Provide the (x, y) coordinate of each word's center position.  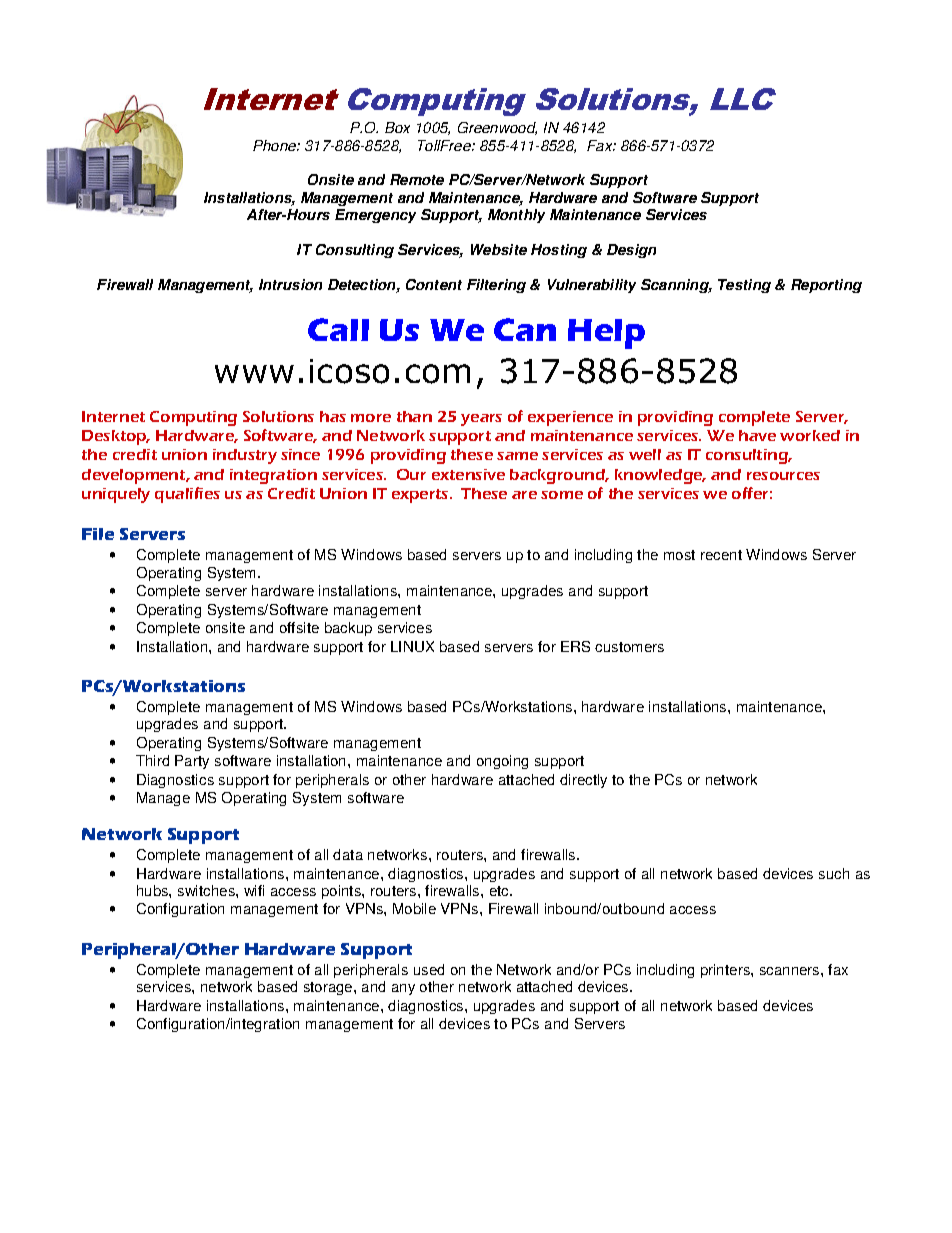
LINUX (412, 646)
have (757, 435)
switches (207, 890)
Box (397, 127)
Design (631, 251)
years (481, 420)
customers (629, 647)
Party (192, 762)
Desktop (115, 437)
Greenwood (497, 128)
